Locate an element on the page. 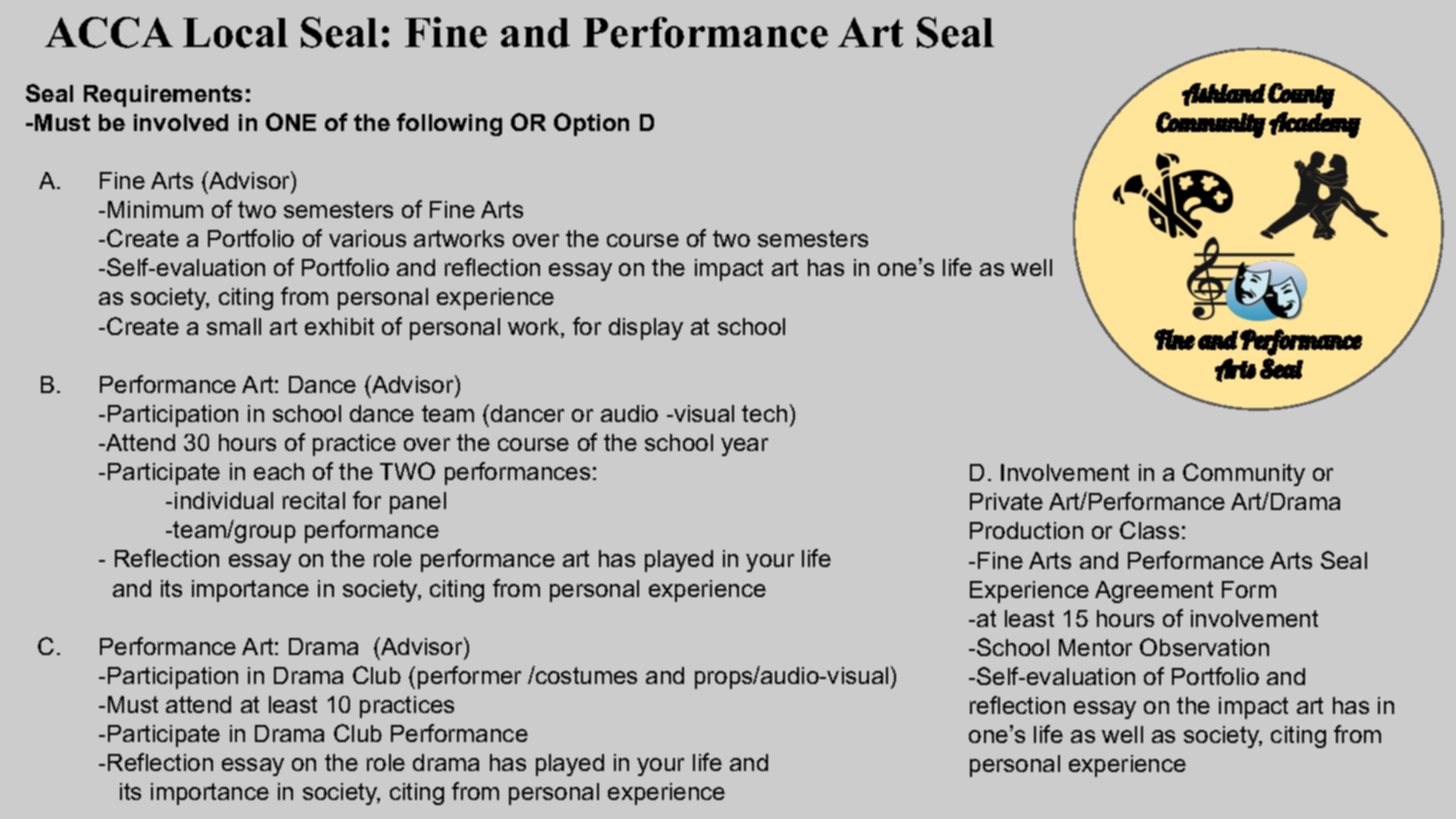 The image size is (1456, 819). costumes is located at coordinates (585, 675).
